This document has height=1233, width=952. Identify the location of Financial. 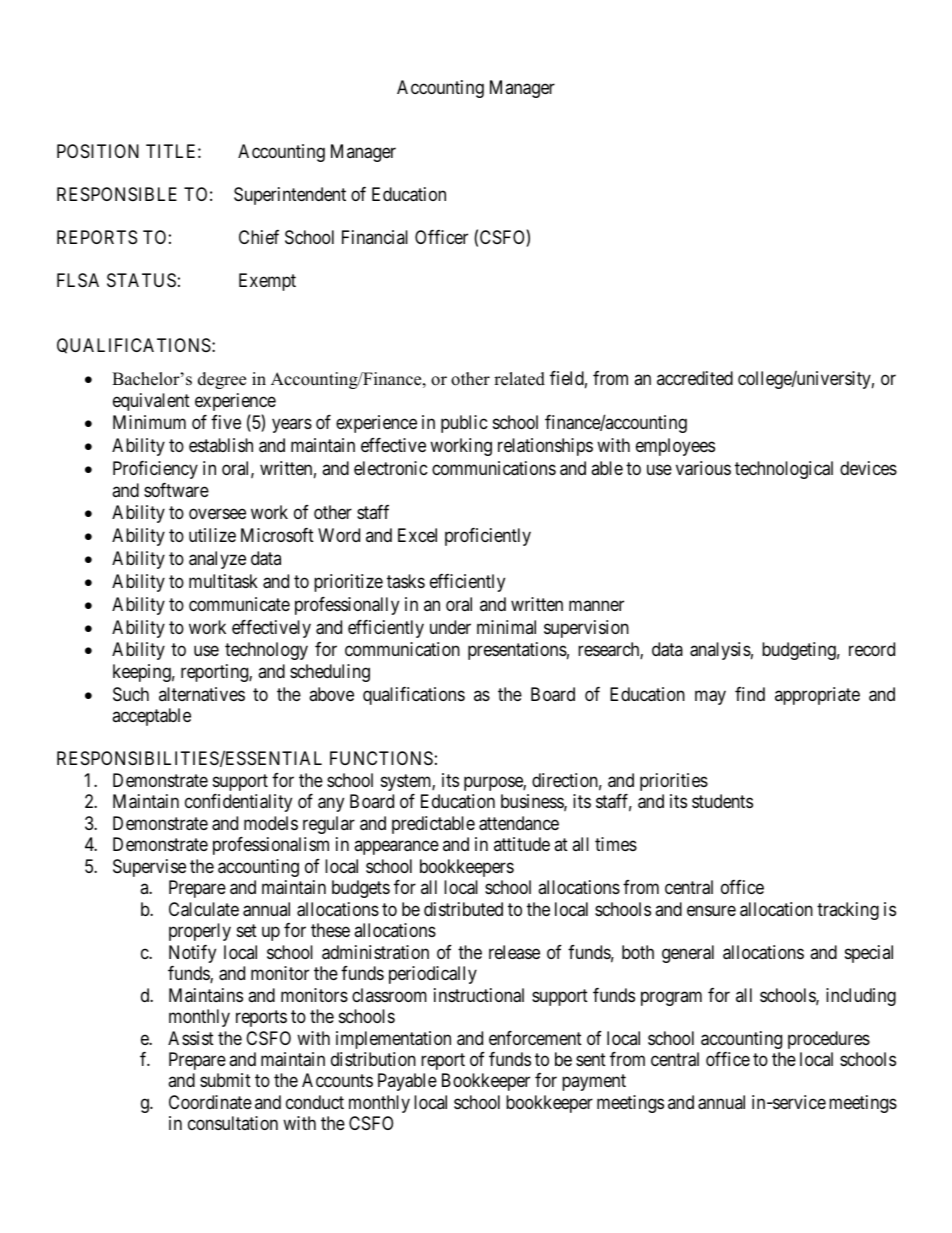
(375, 237).
